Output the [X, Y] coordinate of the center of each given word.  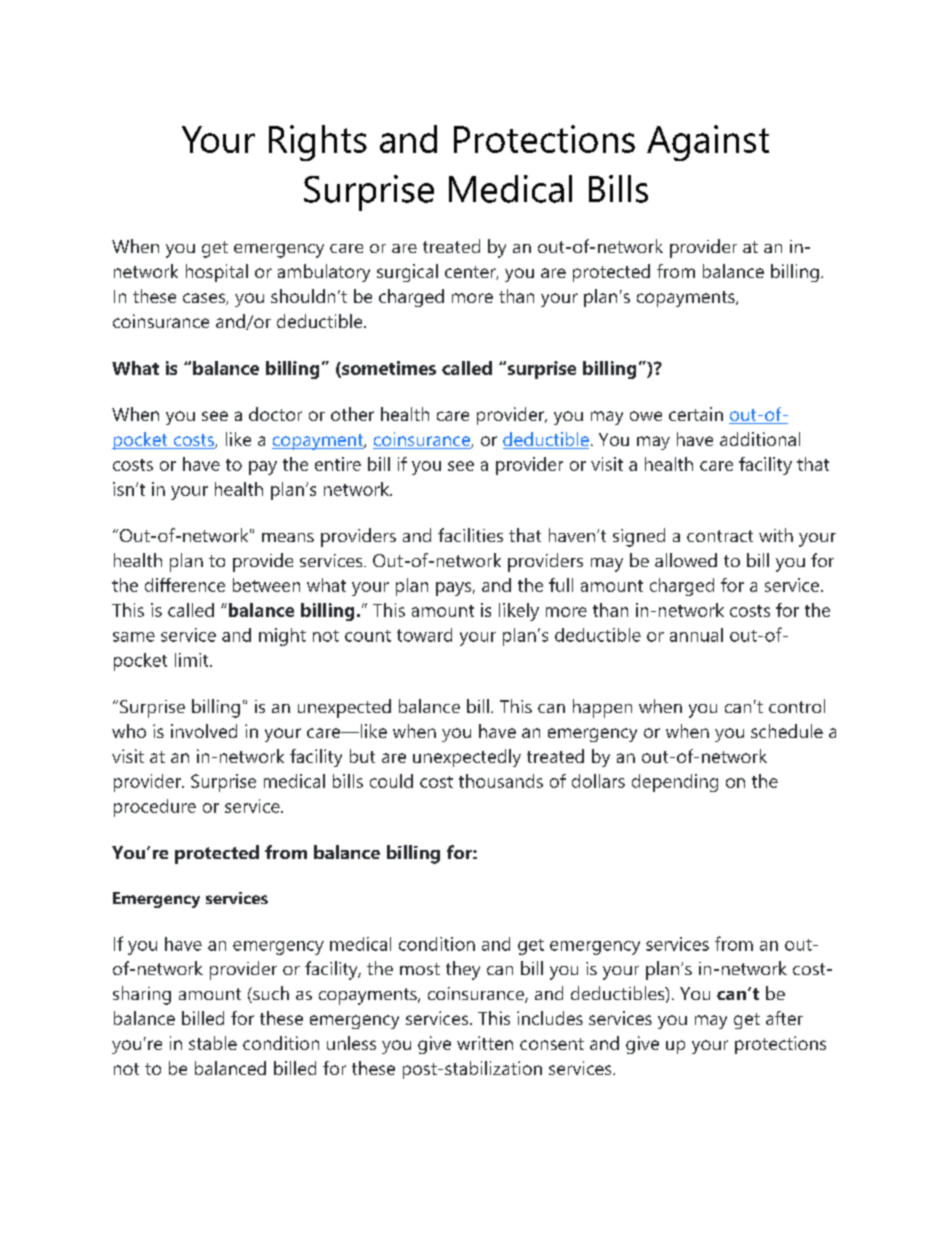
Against [708, 143]
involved [204, 731]
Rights [318, 143]
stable [213, 1043]
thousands [501, 781]
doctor [275, 414]
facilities [470, 535]
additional [760, 439]
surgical [407, 273]
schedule [787, 731]
